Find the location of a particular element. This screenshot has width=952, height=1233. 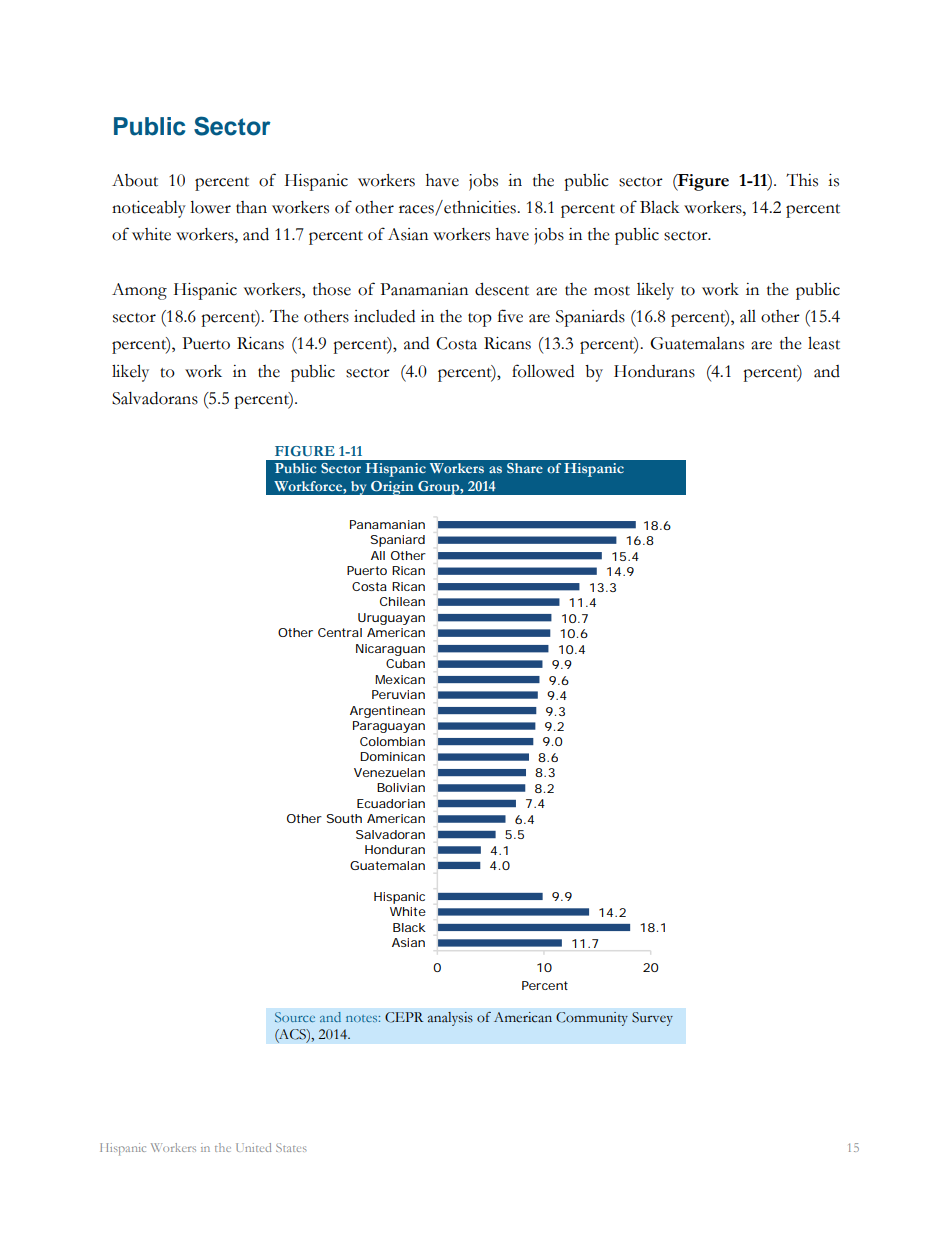

South is located at coordinates (344, 818).
